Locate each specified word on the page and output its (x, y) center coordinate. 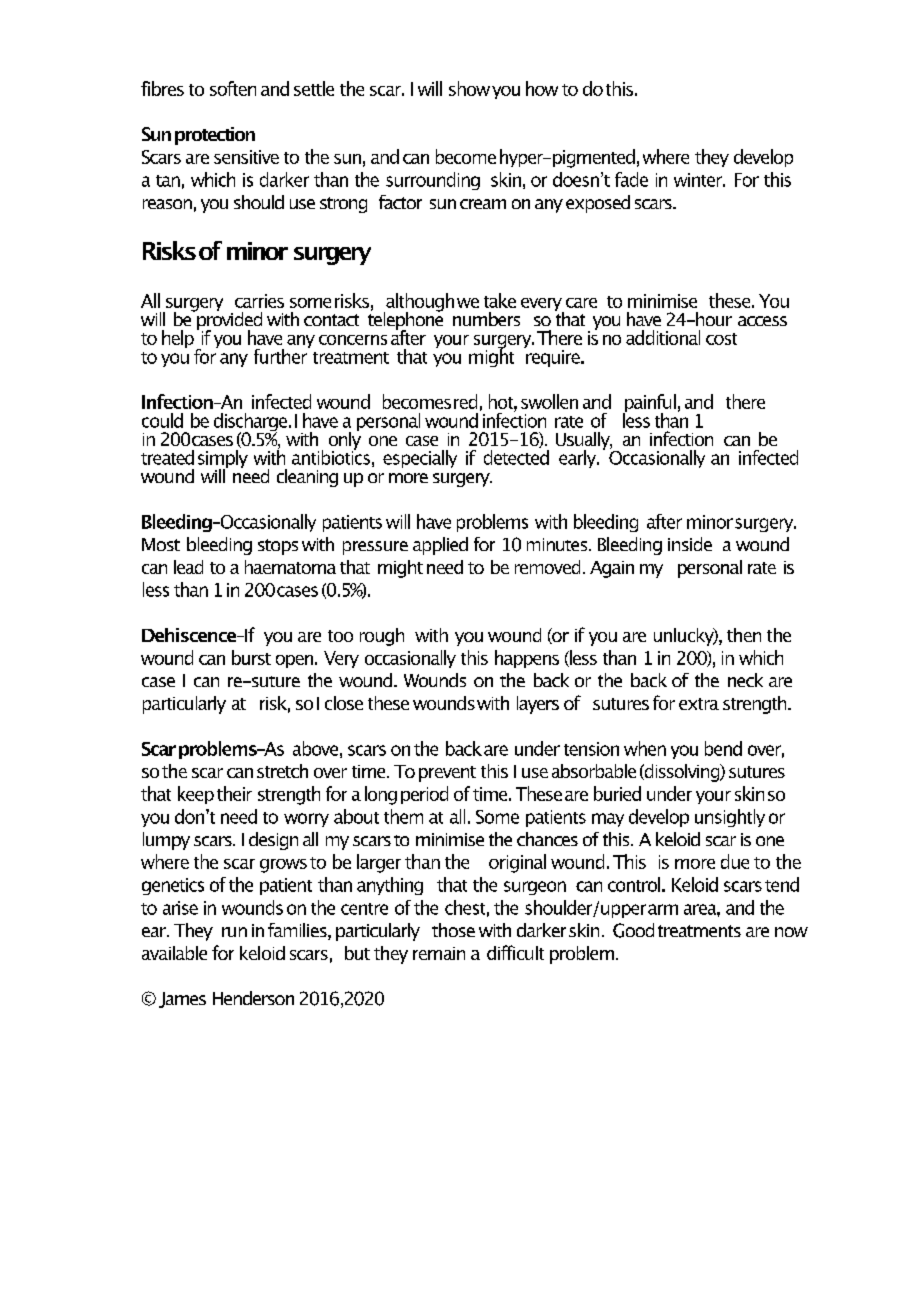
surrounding (433, 181)
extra (699, 704)
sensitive (246, 157)
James (182, 1000)
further (281, 355)
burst (251, 657)
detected (516, 457)
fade (631, 179)
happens (527, 659)
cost (721, 339)
